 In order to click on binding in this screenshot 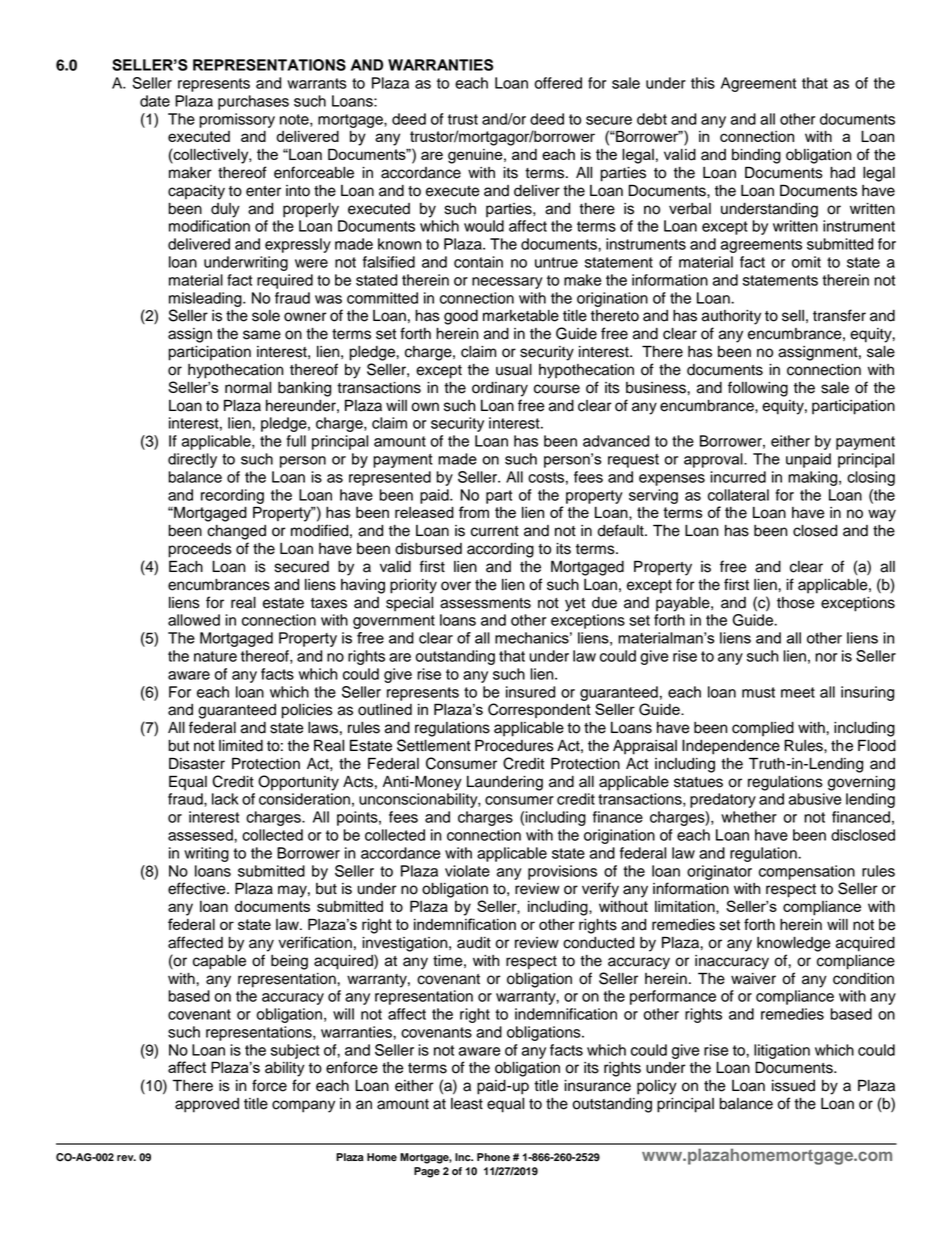, I will do `click(756, 156)`.
